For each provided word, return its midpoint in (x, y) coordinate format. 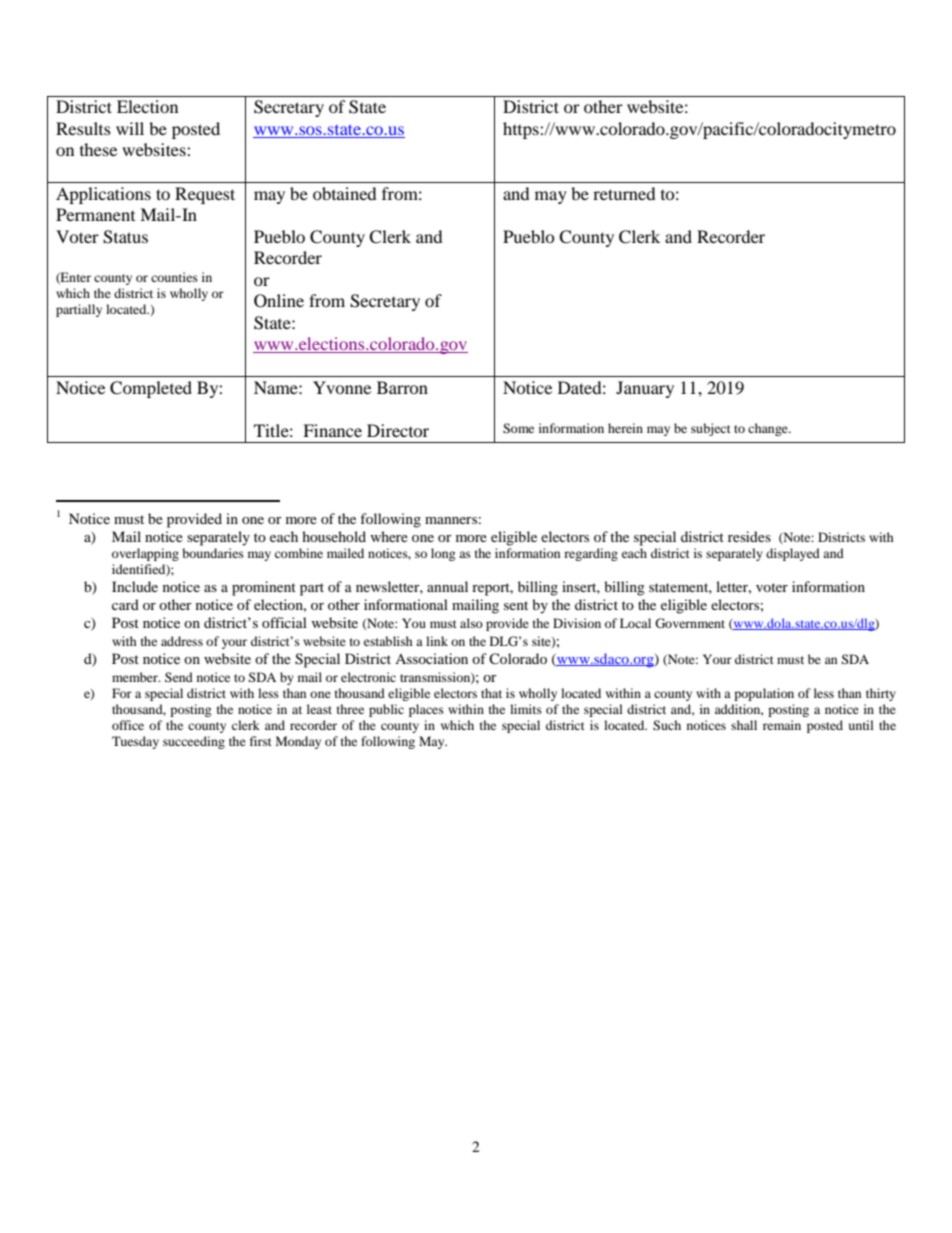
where (389, 536)
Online (279, 301)
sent (516, 605)
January (645, 389)
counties (174, 277)
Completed (151, 389)
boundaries (213, 553)
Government (690, 623)
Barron (402, 387)
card (125, 604)
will (130, 128)
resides (749, 536)
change (769, 429)
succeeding (194, 742)
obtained (345, 193)
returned (624, 193)
